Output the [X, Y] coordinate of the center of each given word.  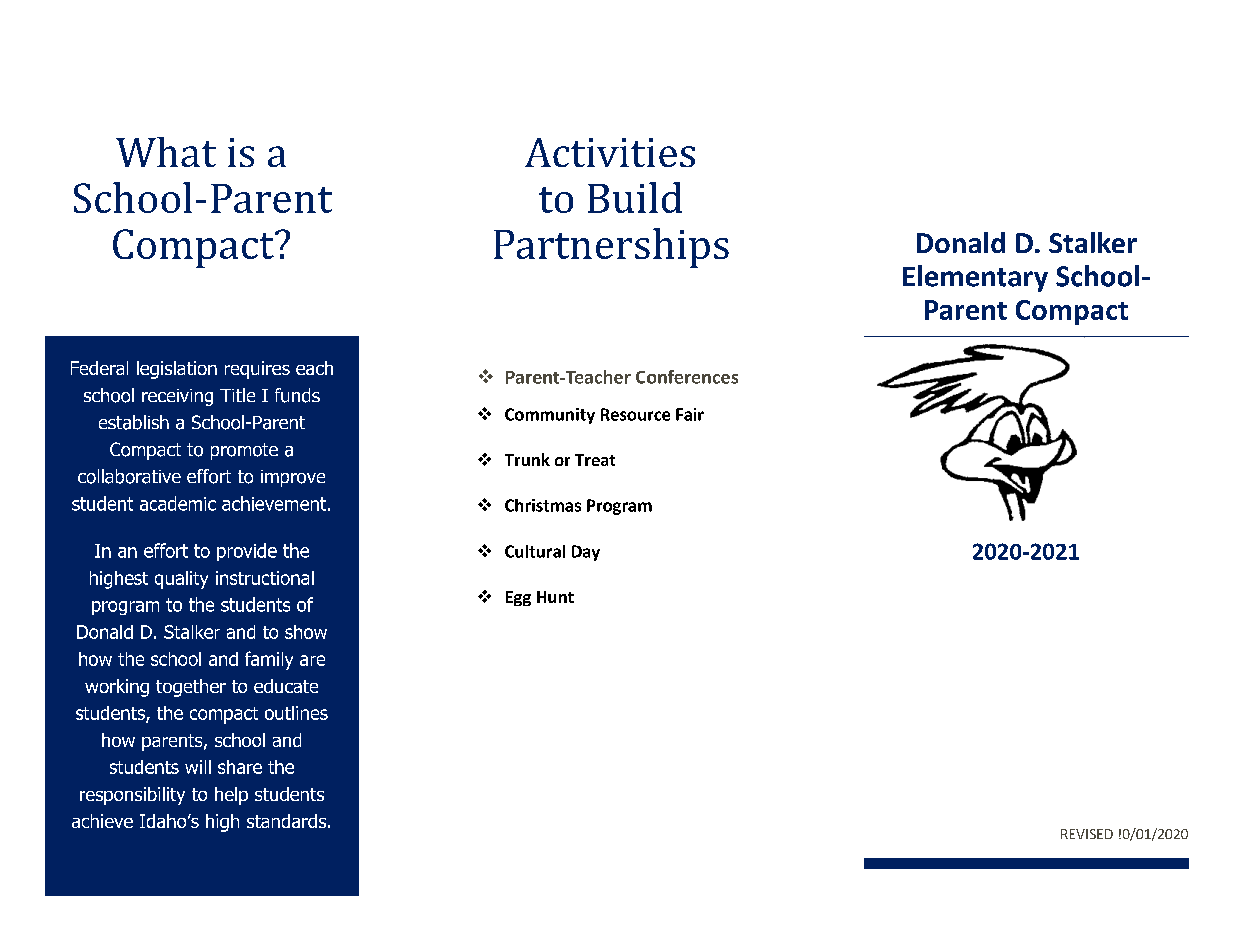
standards [288, 821]
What [166, 152]
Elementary [975, 278]
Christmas [543, 505]
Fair [690, 414]
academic [178, 503]
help [231, 796]
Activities [610, 152]
